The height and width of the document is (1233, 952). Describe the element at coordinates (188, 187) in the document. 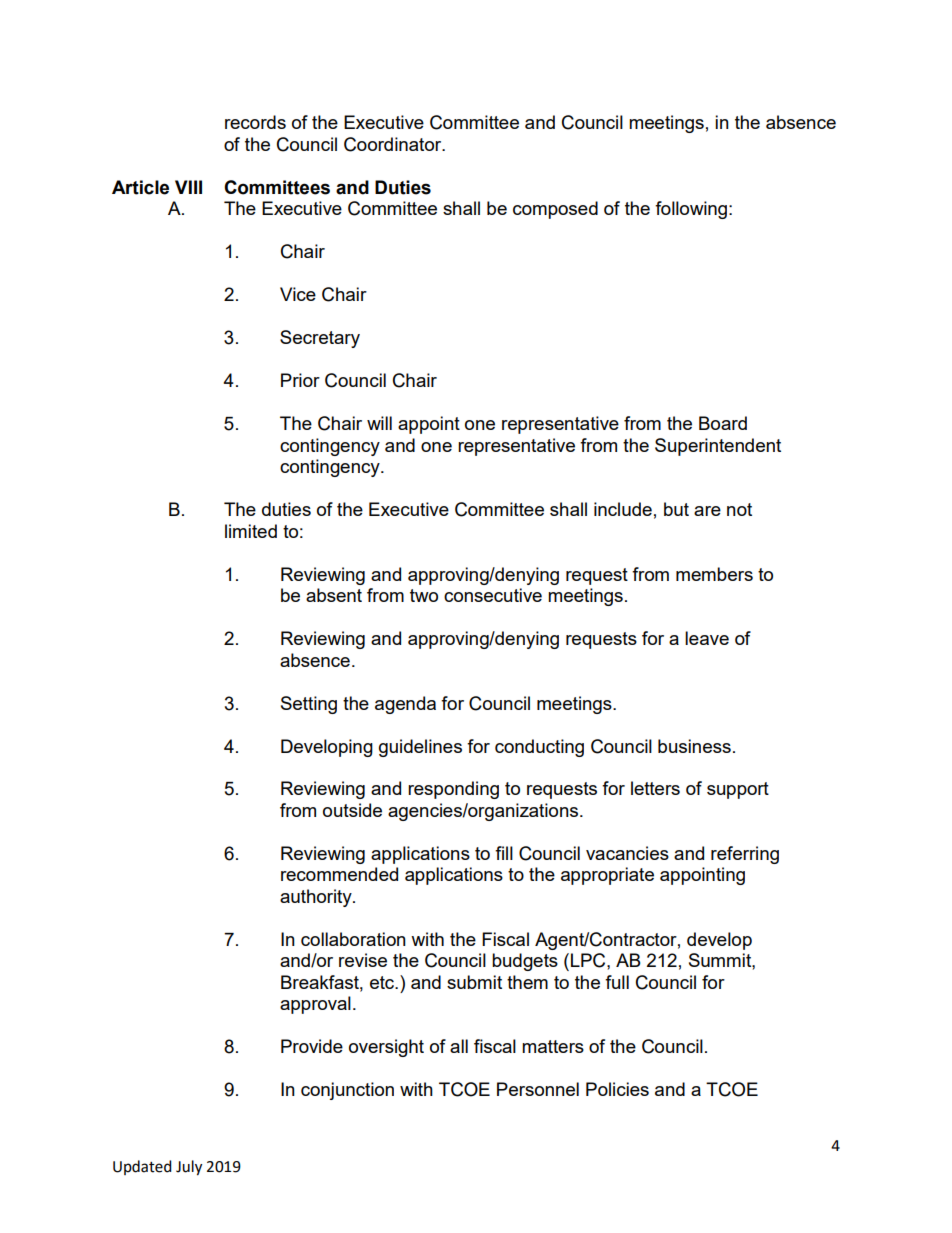

I see `VIII` at that location.
